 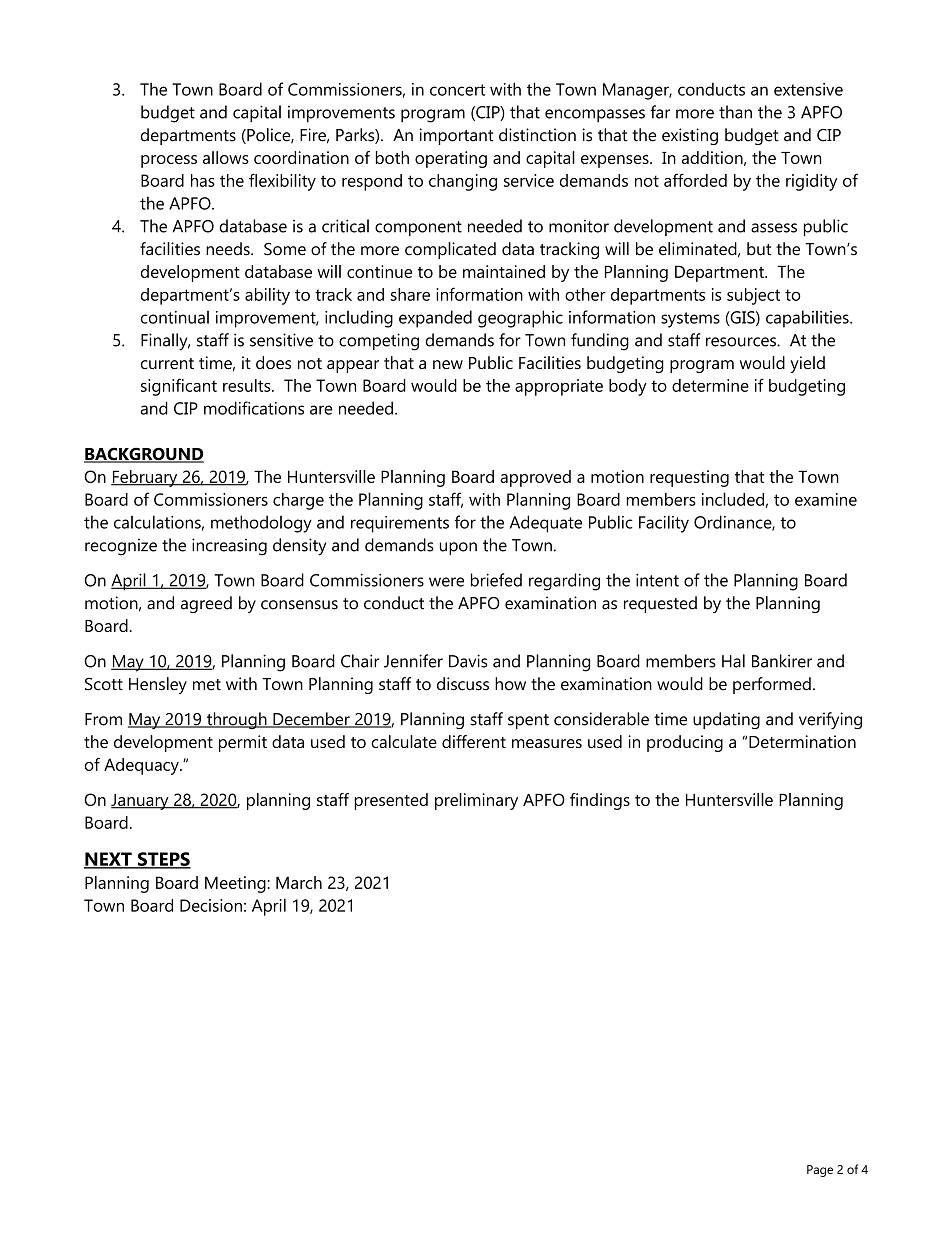 What do you see at coordinates (226, 157) in the document?
I see `allows` at bounding box center [226, 157].
